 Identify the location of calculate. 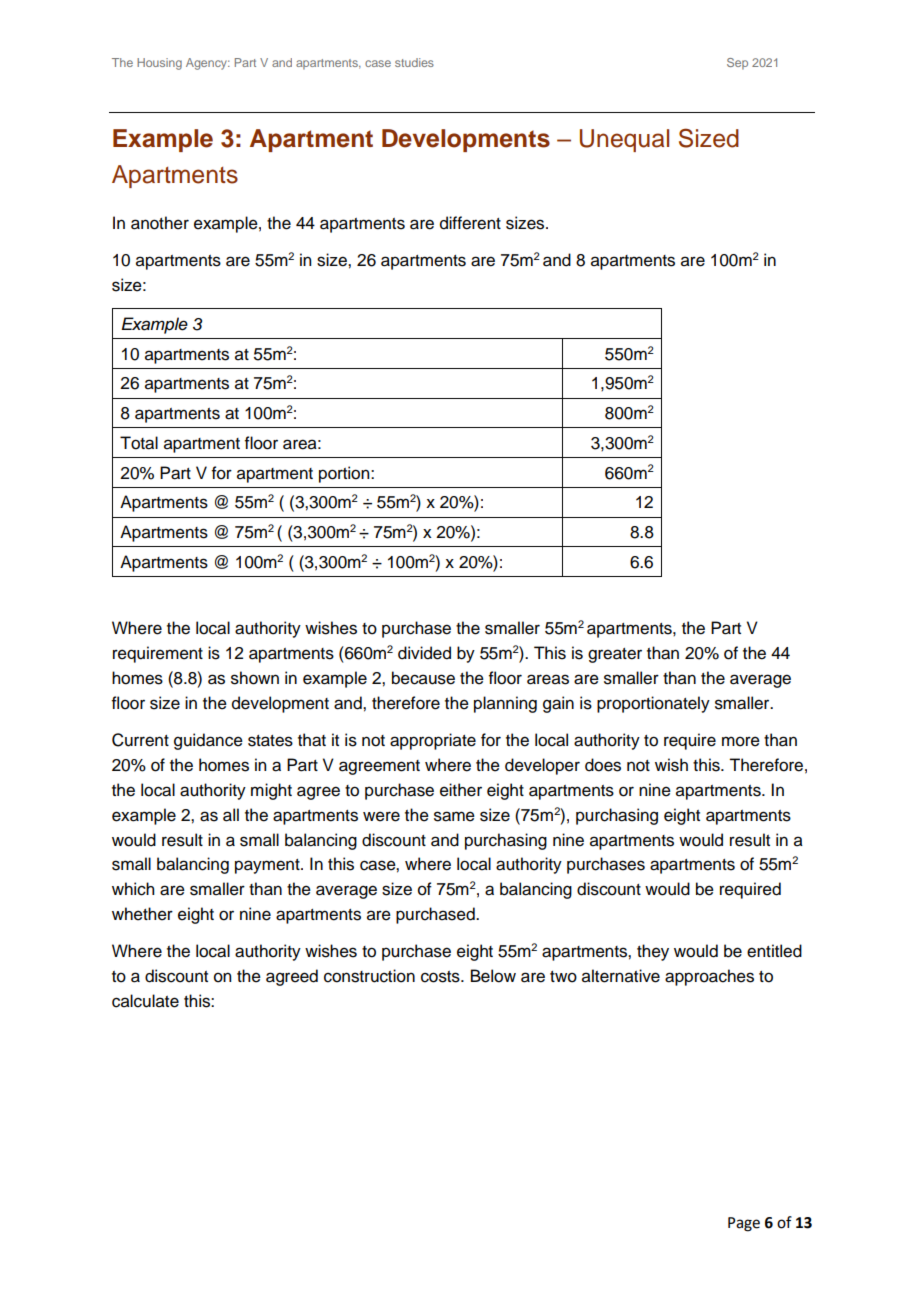
(145, 1001).
